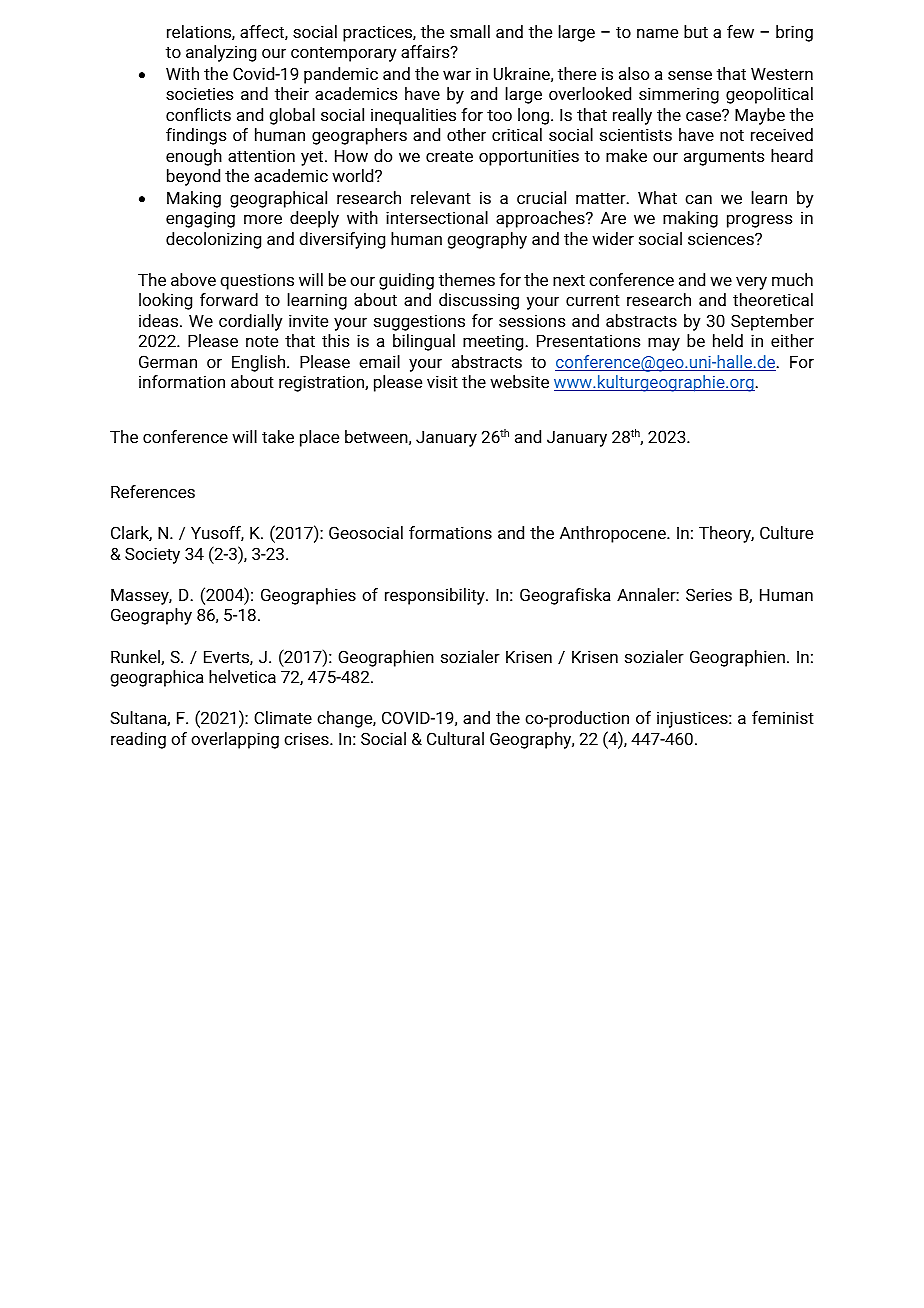  Describe the element at coordinates (235, 740) in the screenshot. I see `overlapping` at that location.
